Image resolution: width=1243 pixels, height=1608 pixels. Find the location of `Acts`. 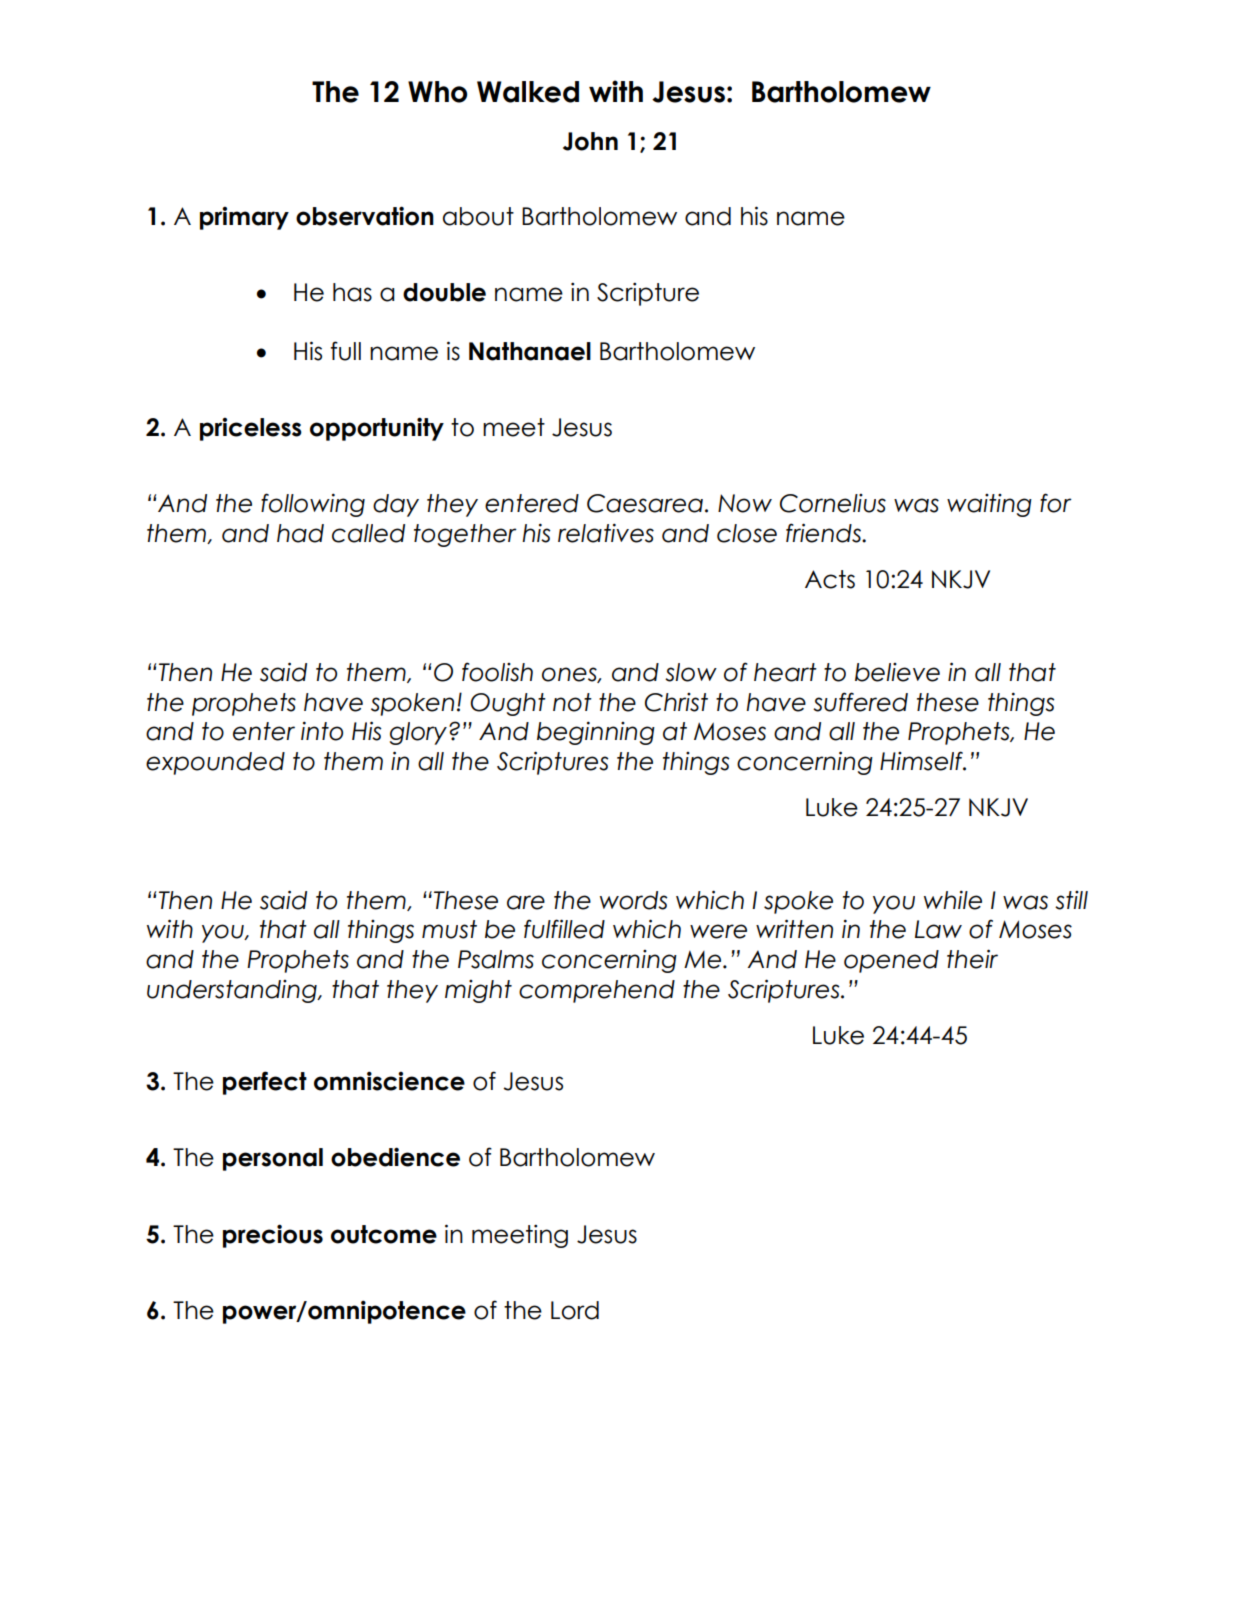

Acts is located at coordinates (830, 579).
